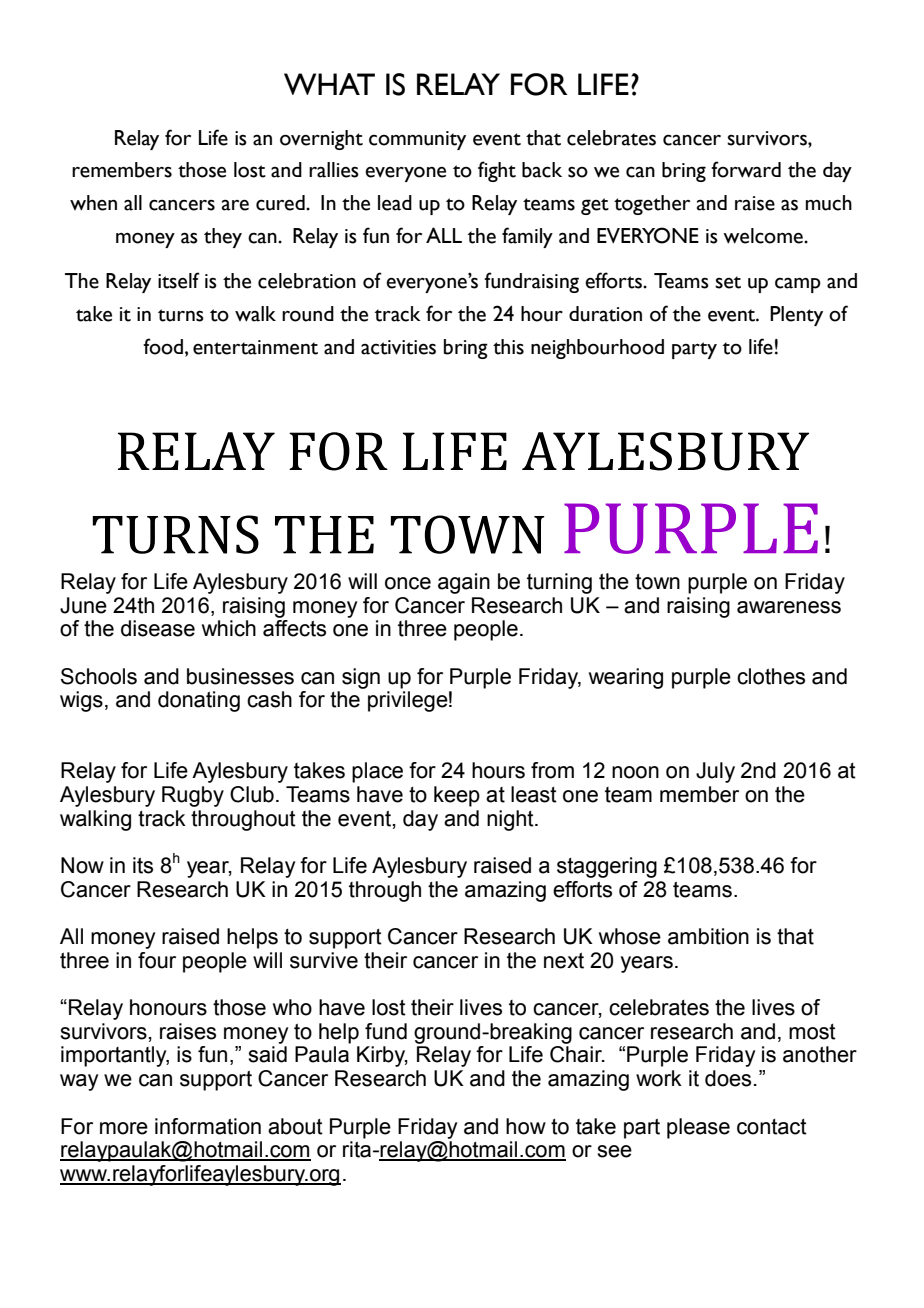  I want to click on four, so click(157, 960).
